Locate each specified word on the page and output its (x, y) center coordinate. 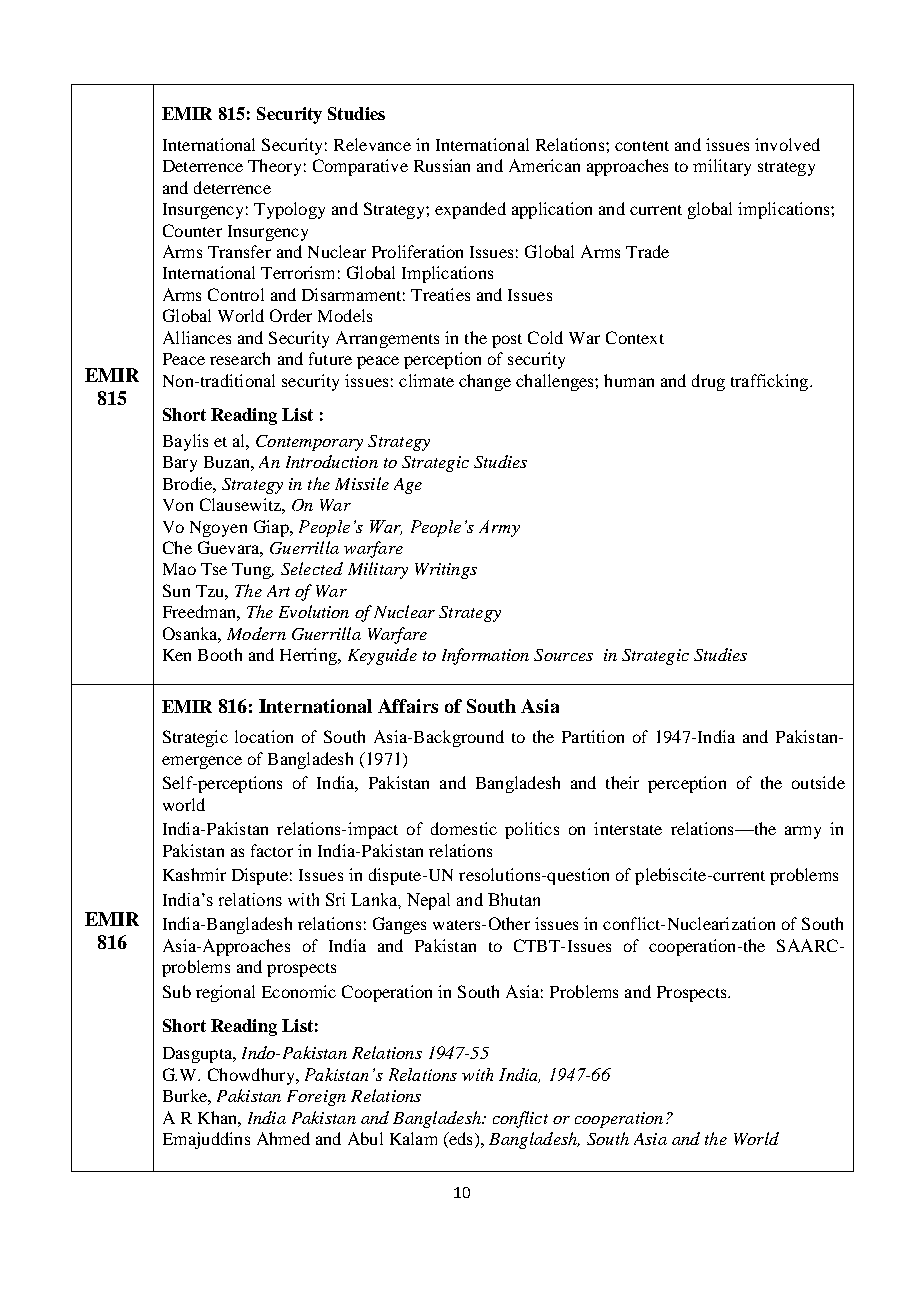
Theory (274, 167)
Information (485, 656)
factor (272, 850)
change (485, 382)
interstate (628, 828)
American (544, 165)
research (240, 358)
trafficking (771, 382)
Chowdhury (252, 1076)
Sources (563, 655)
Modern (256, 633)
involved (787, 144)
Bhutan (514, 899)
